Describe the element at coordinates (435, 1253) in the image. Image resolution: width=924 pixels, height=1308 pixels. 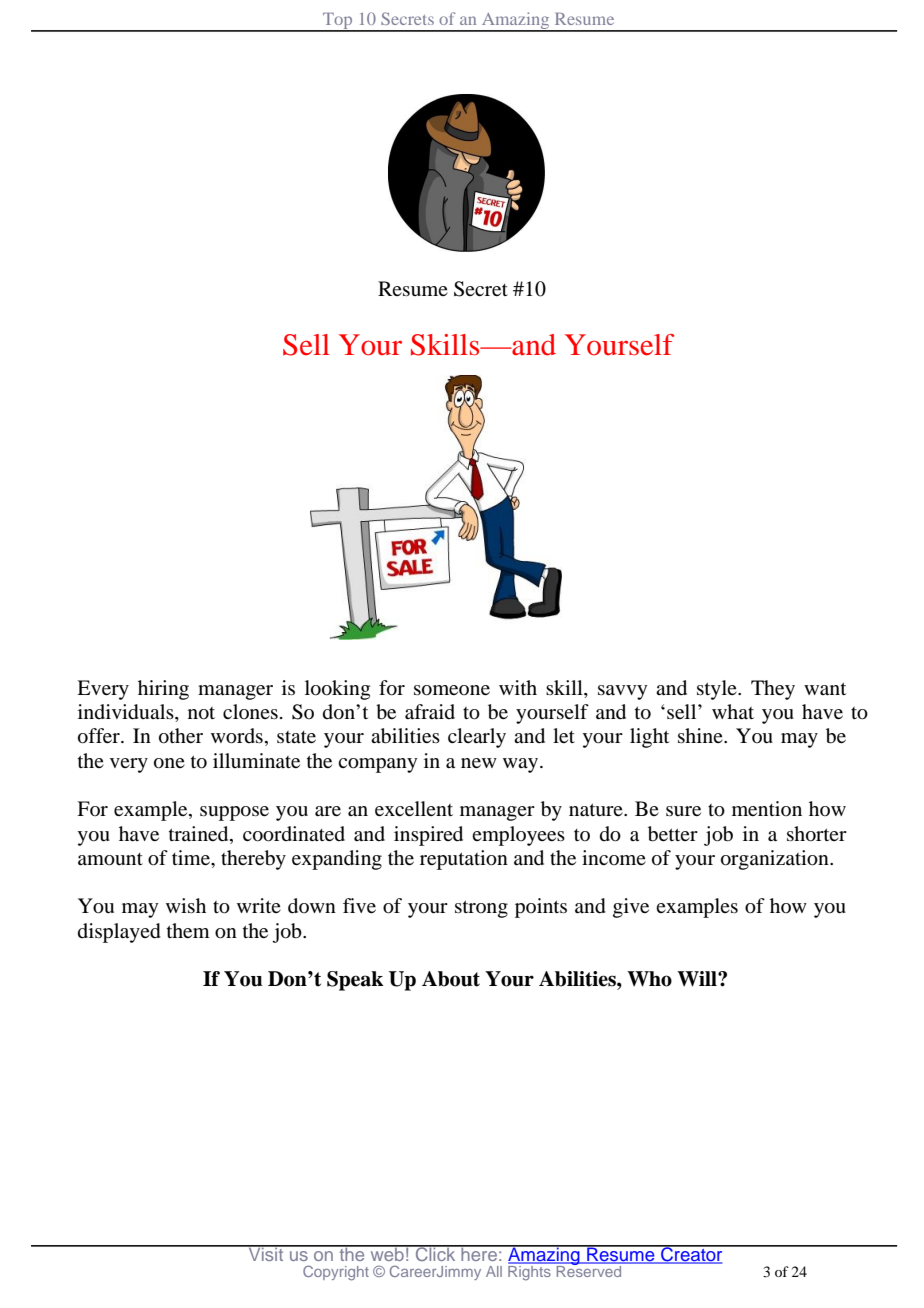
I see `Click` at that location.
